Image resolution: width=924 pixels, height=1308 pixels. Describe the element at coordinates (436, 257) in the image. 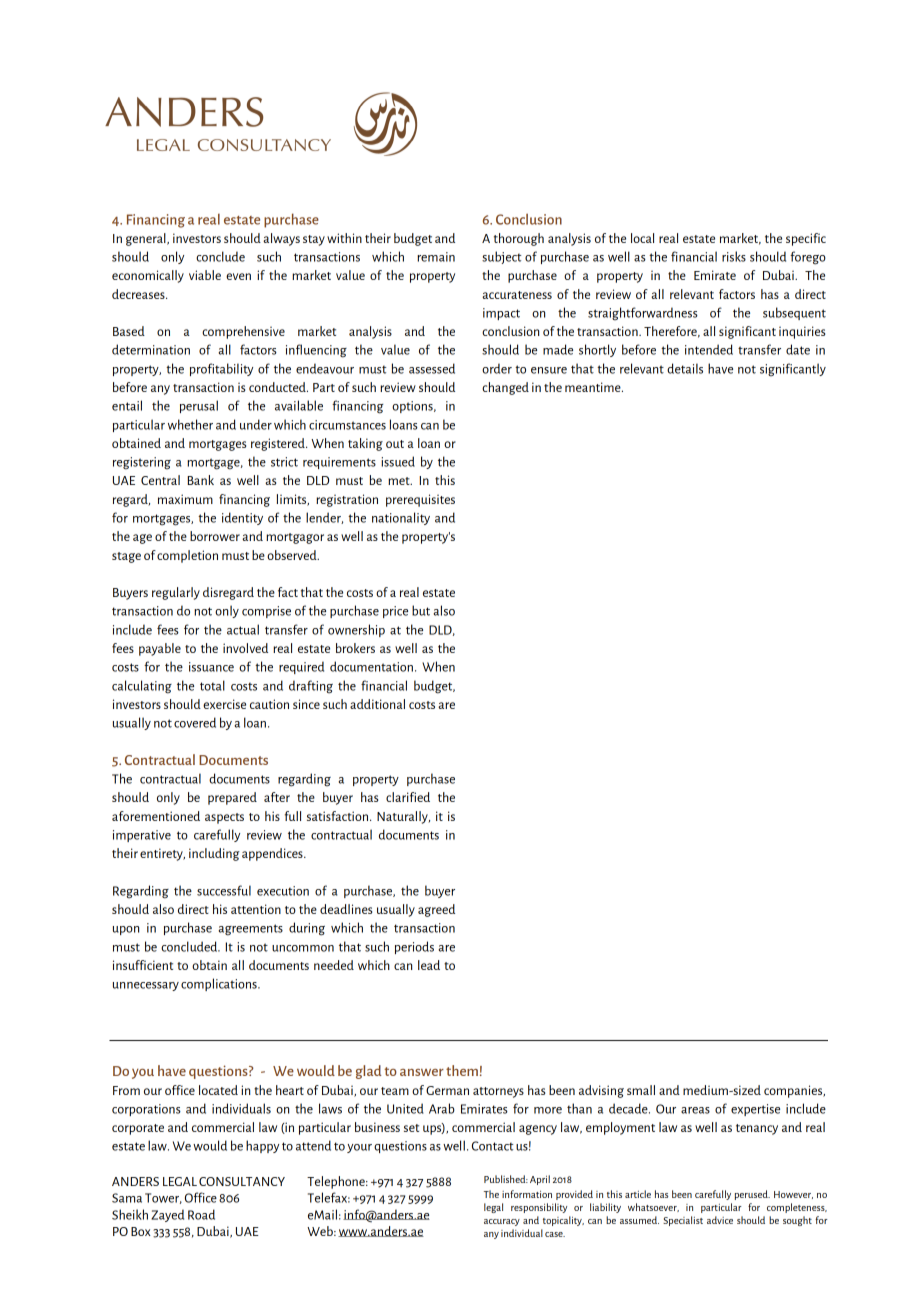

I see `remain` at that location.
